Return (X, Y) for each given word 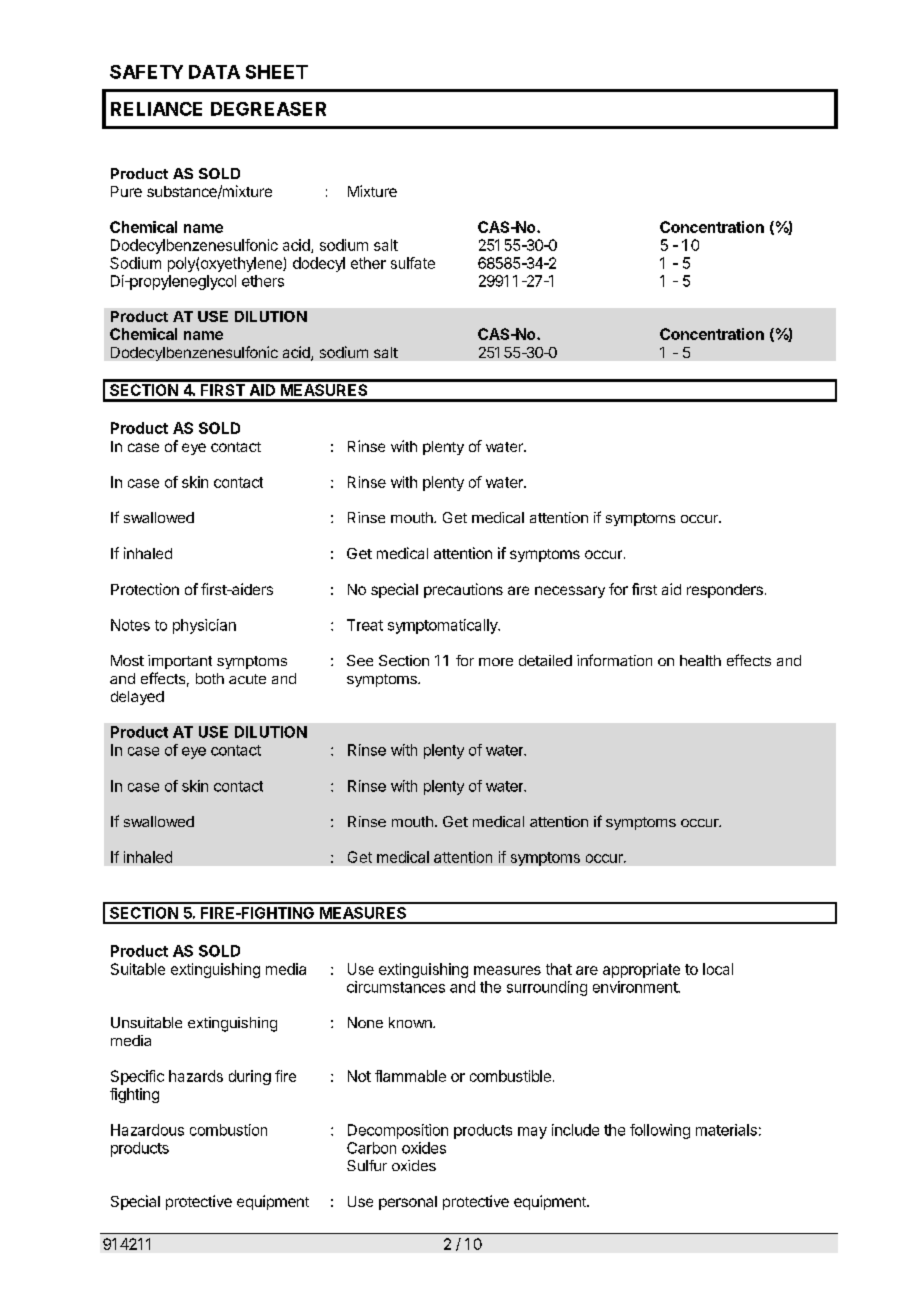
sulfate (413, 263)
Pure (126, 191)
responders (725, 591)
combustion (228, 1130)
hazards (196, 1076)
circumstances (396, 987)
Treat (365, 625)
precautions (463, 590)
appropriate (641, 970)
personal (408, 1203)
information (614, 660)
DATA (214, 72)
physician (204, 626)
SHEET (277, 72)
